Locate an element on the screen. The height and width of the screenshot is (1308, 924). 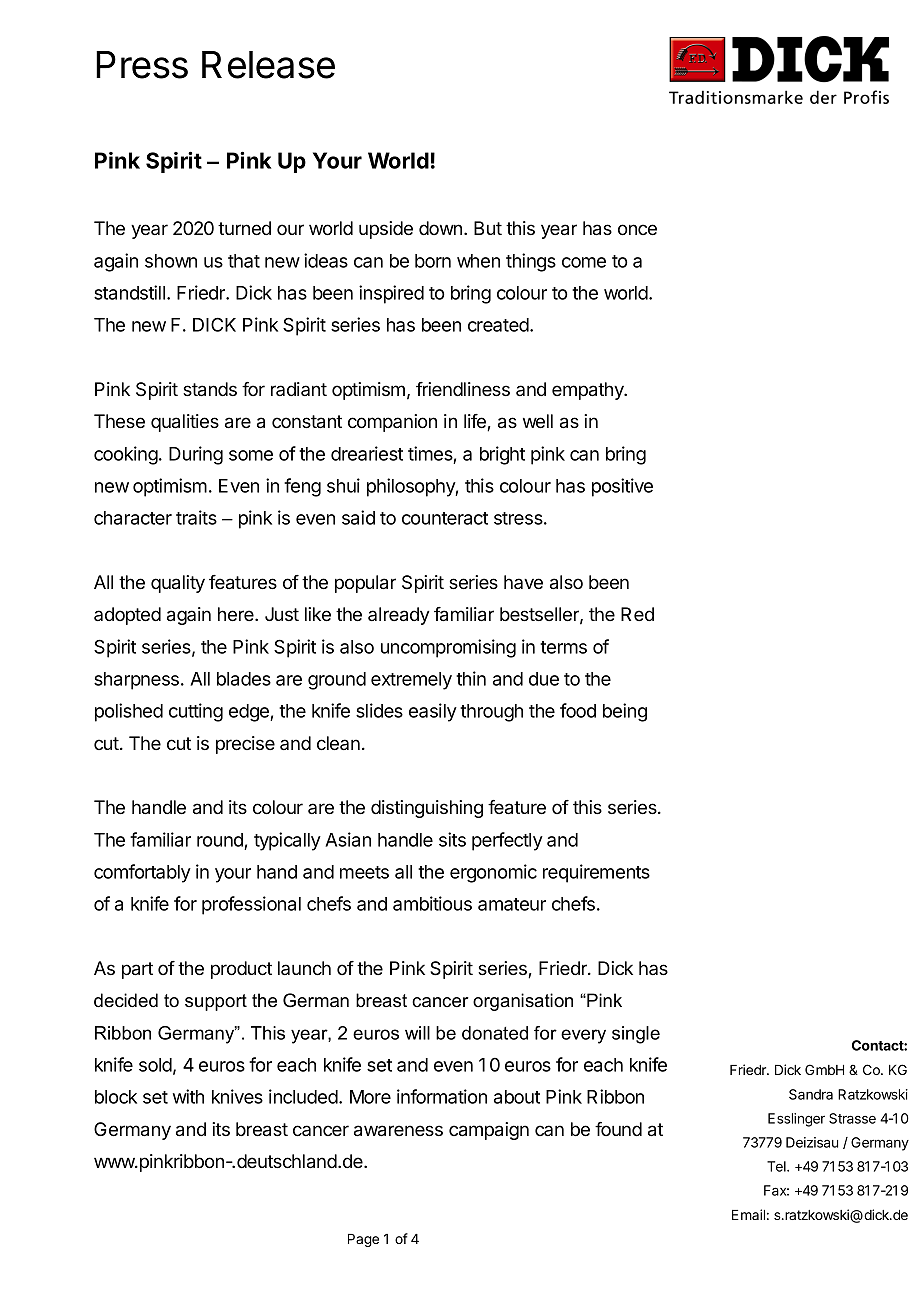
friendliness is located at coordinates (463, 389).
